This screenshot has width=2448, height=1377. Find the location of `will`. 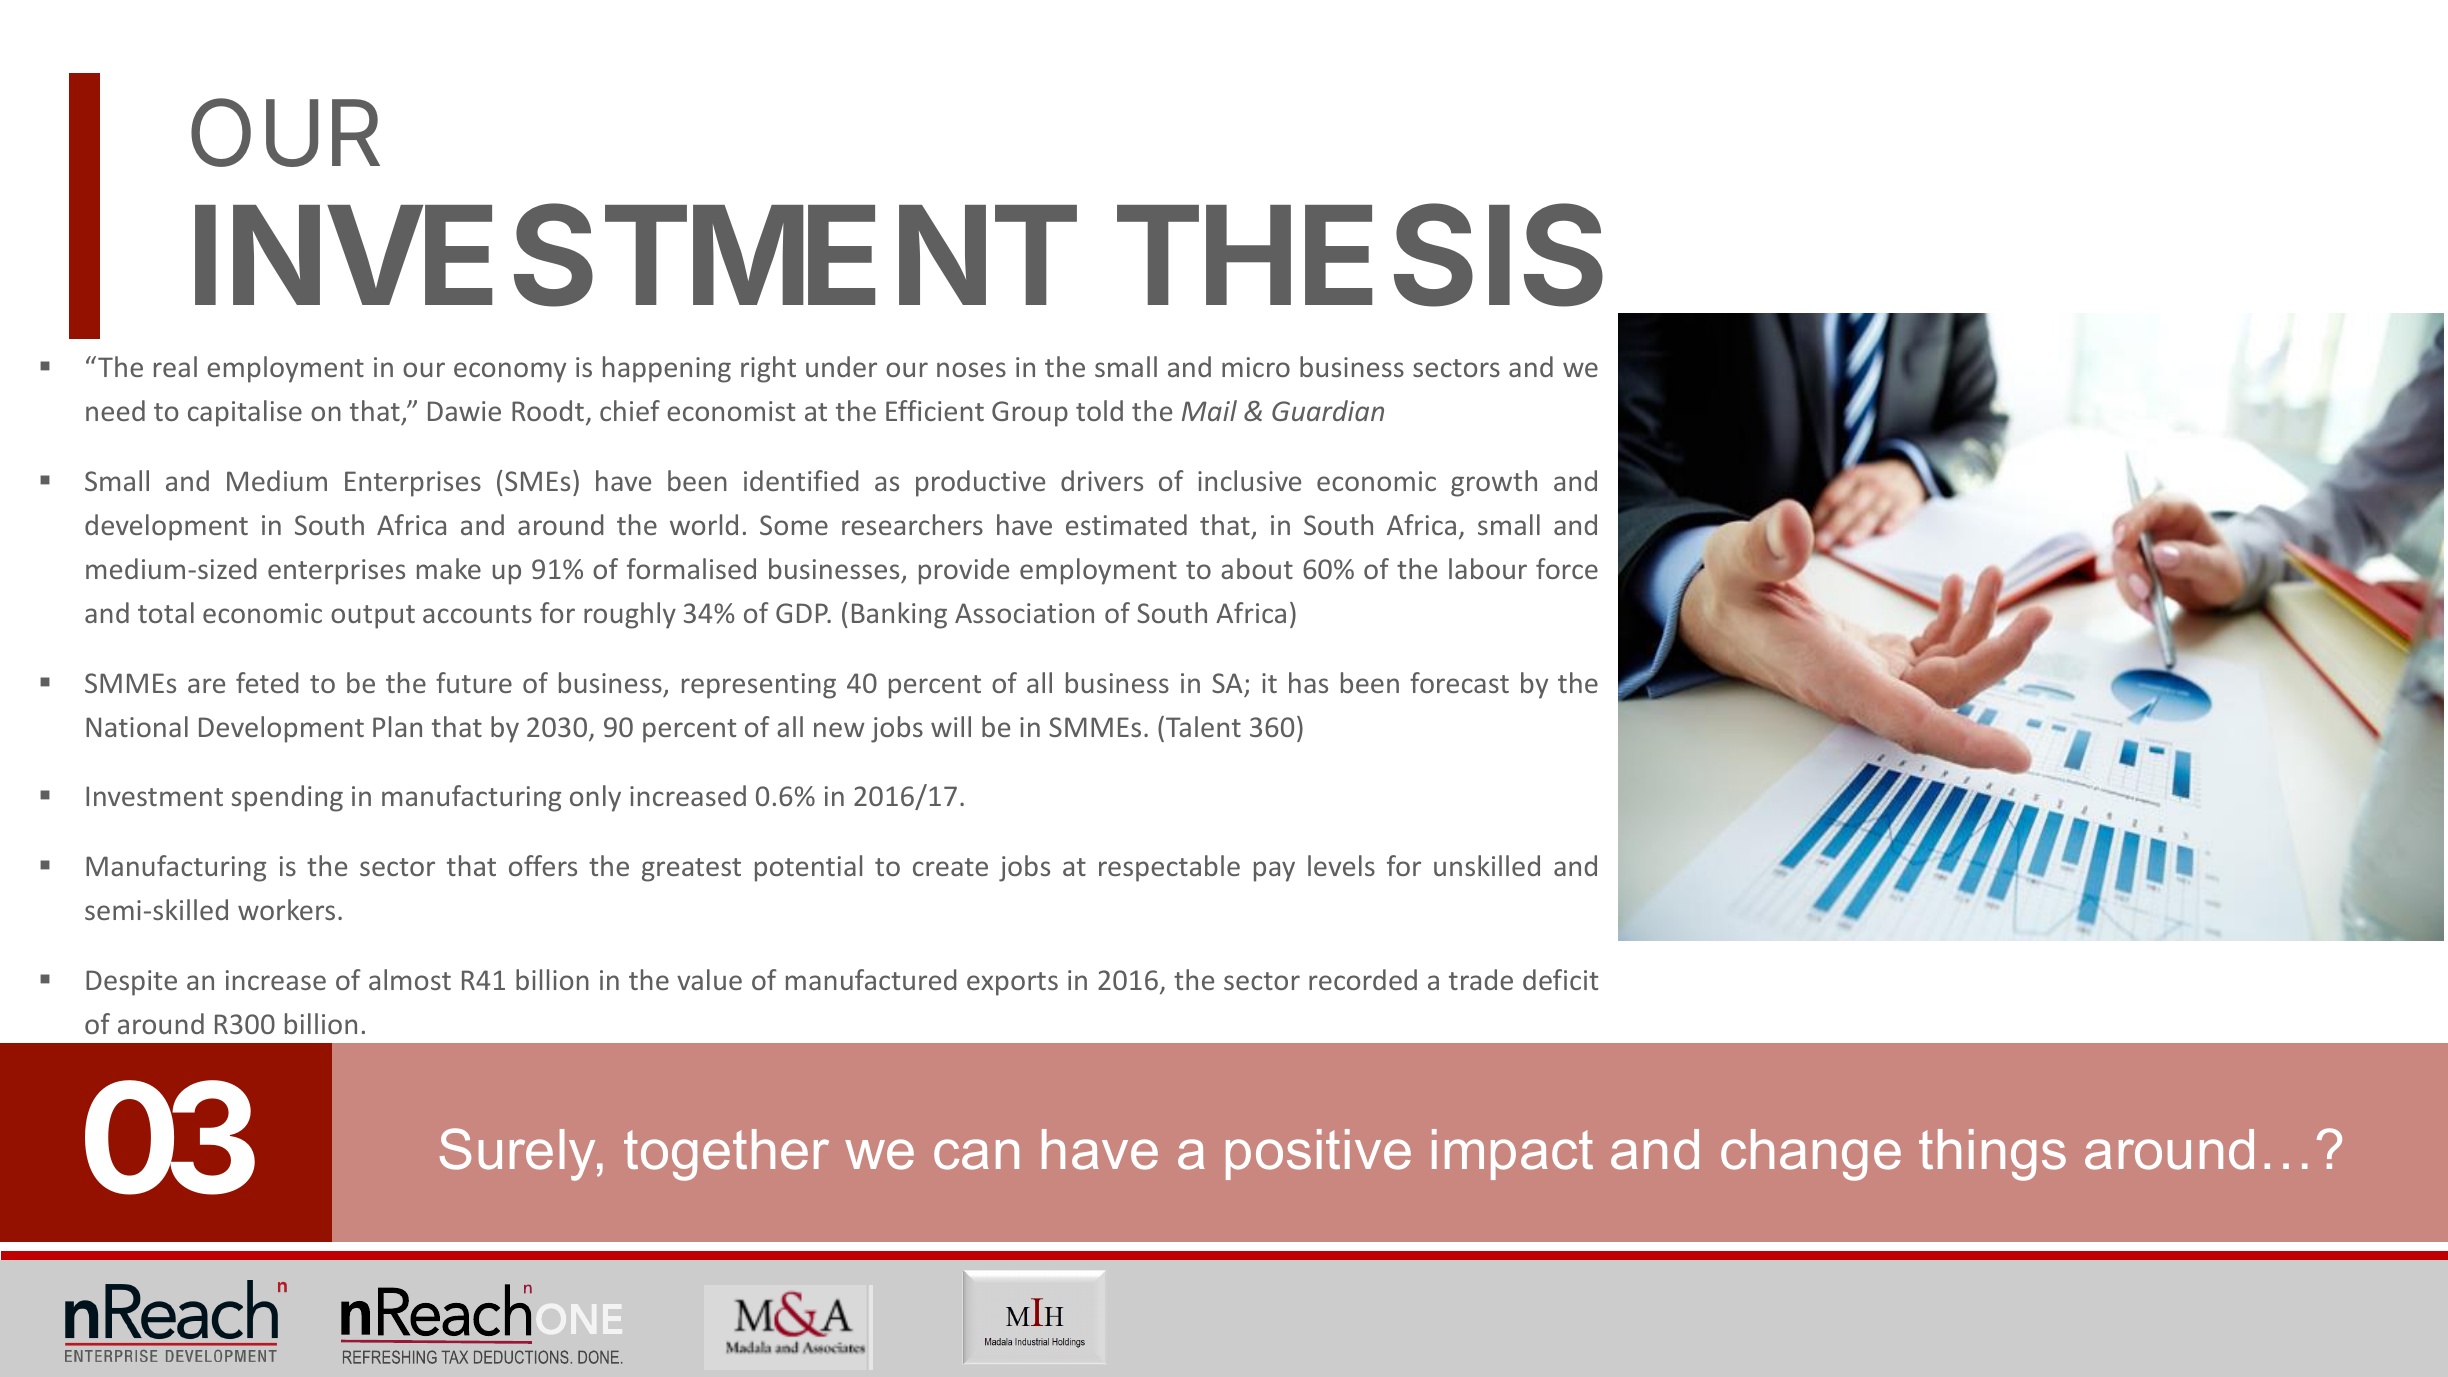

will is located at coordinates (951, 726).
